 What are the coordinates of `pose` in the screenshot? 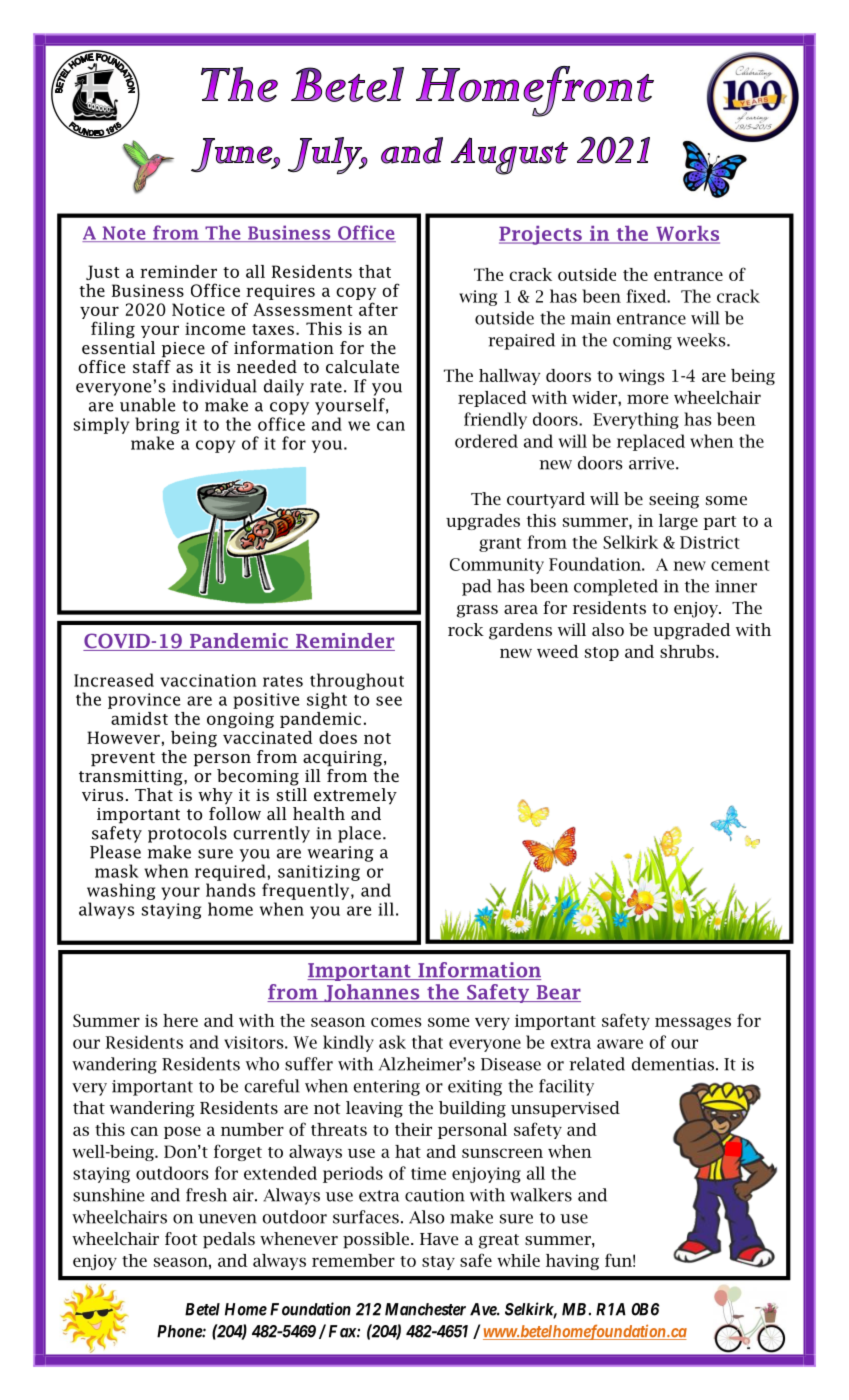 It's located at (182, 1132).
